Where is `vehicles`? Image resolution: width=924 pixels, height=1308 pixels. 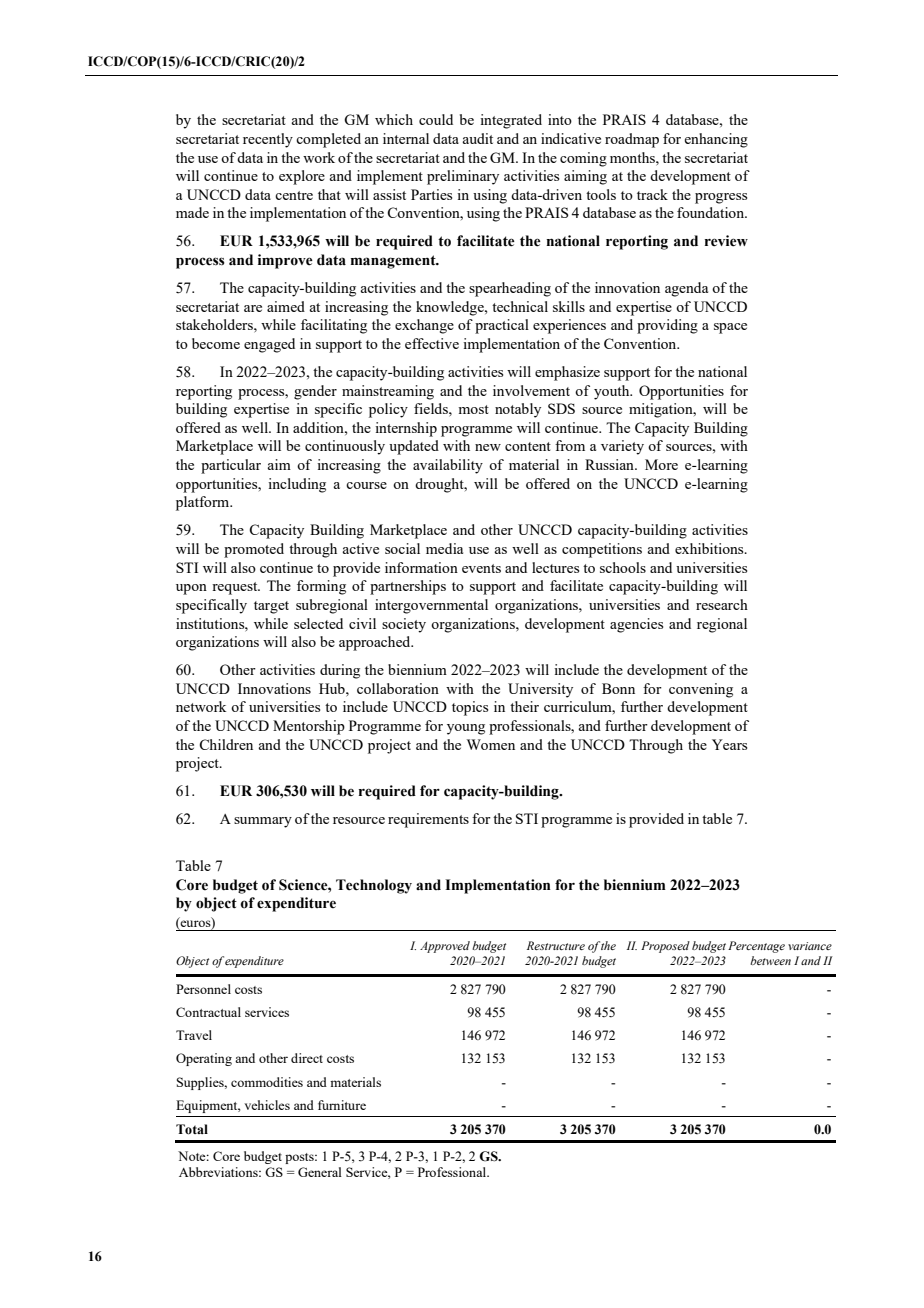 vehicles is located at coordinates (267, 1105).
